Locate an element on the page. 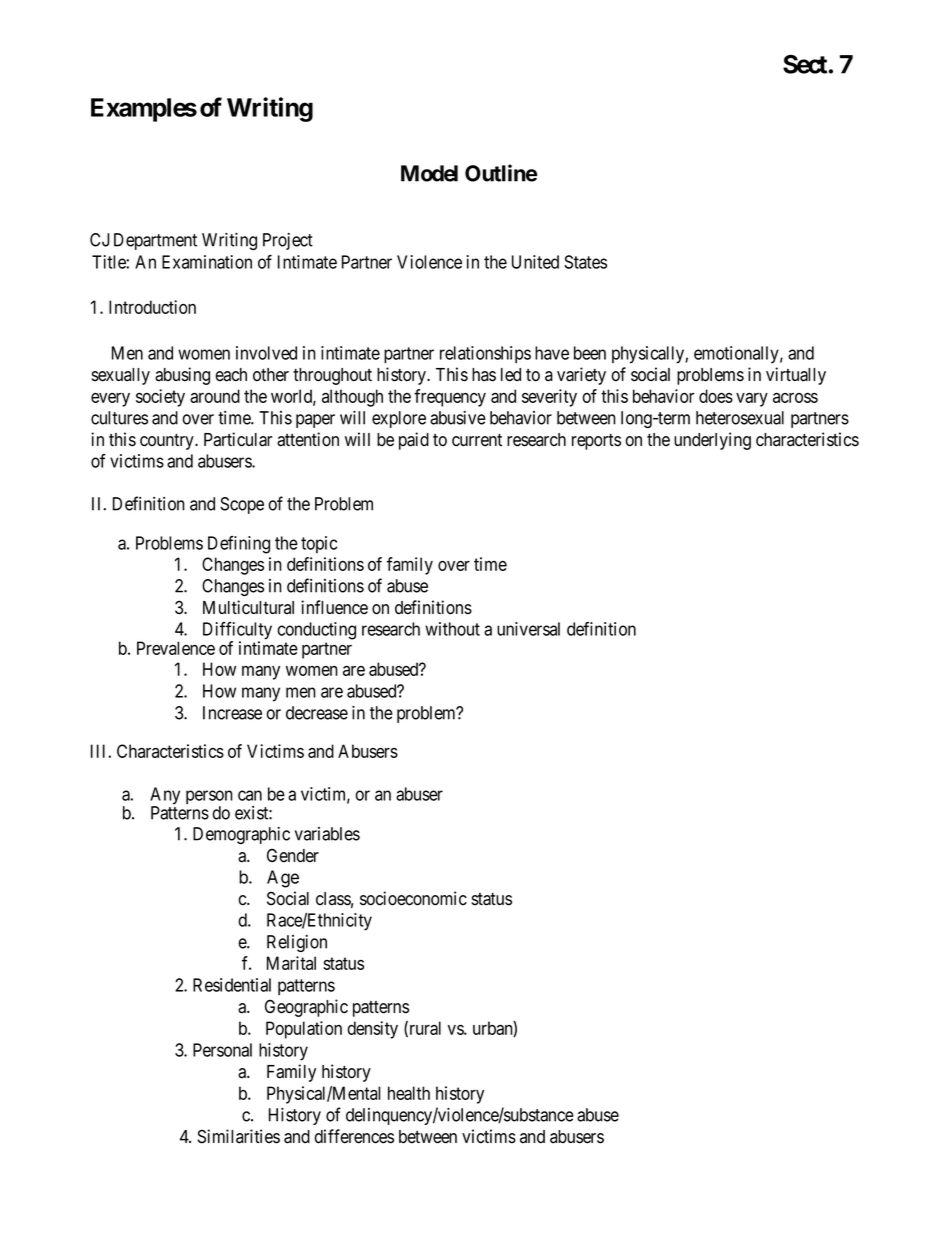 The image size is (952, 1233). density is located at coordinates (373, 1030).
